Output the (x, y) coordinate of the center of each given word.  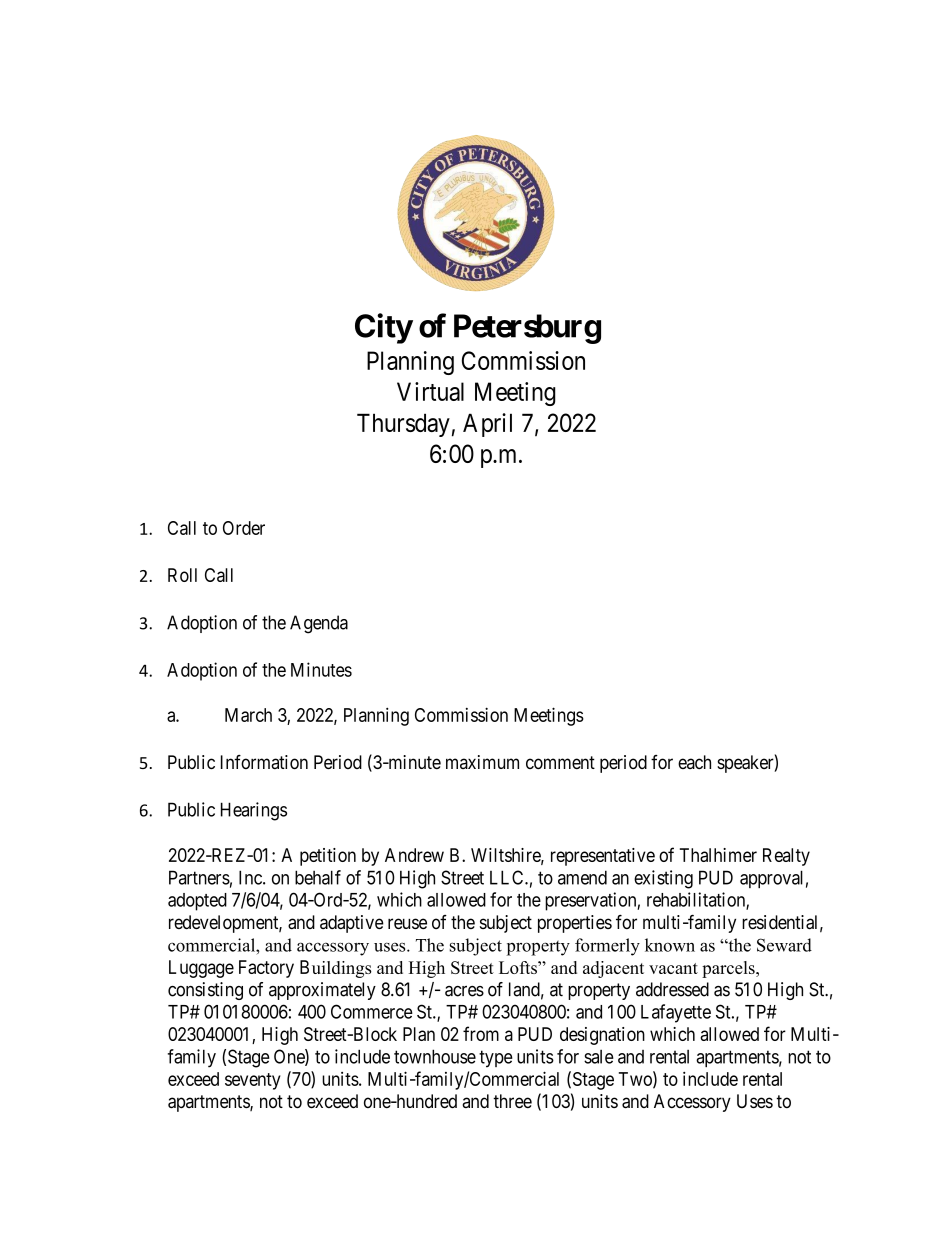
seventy (253, 1081)
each (694, 762)
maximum (482, 762)
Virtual (430, 391)
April (487, 425)
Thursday (403, 425)
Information (264, 762)
